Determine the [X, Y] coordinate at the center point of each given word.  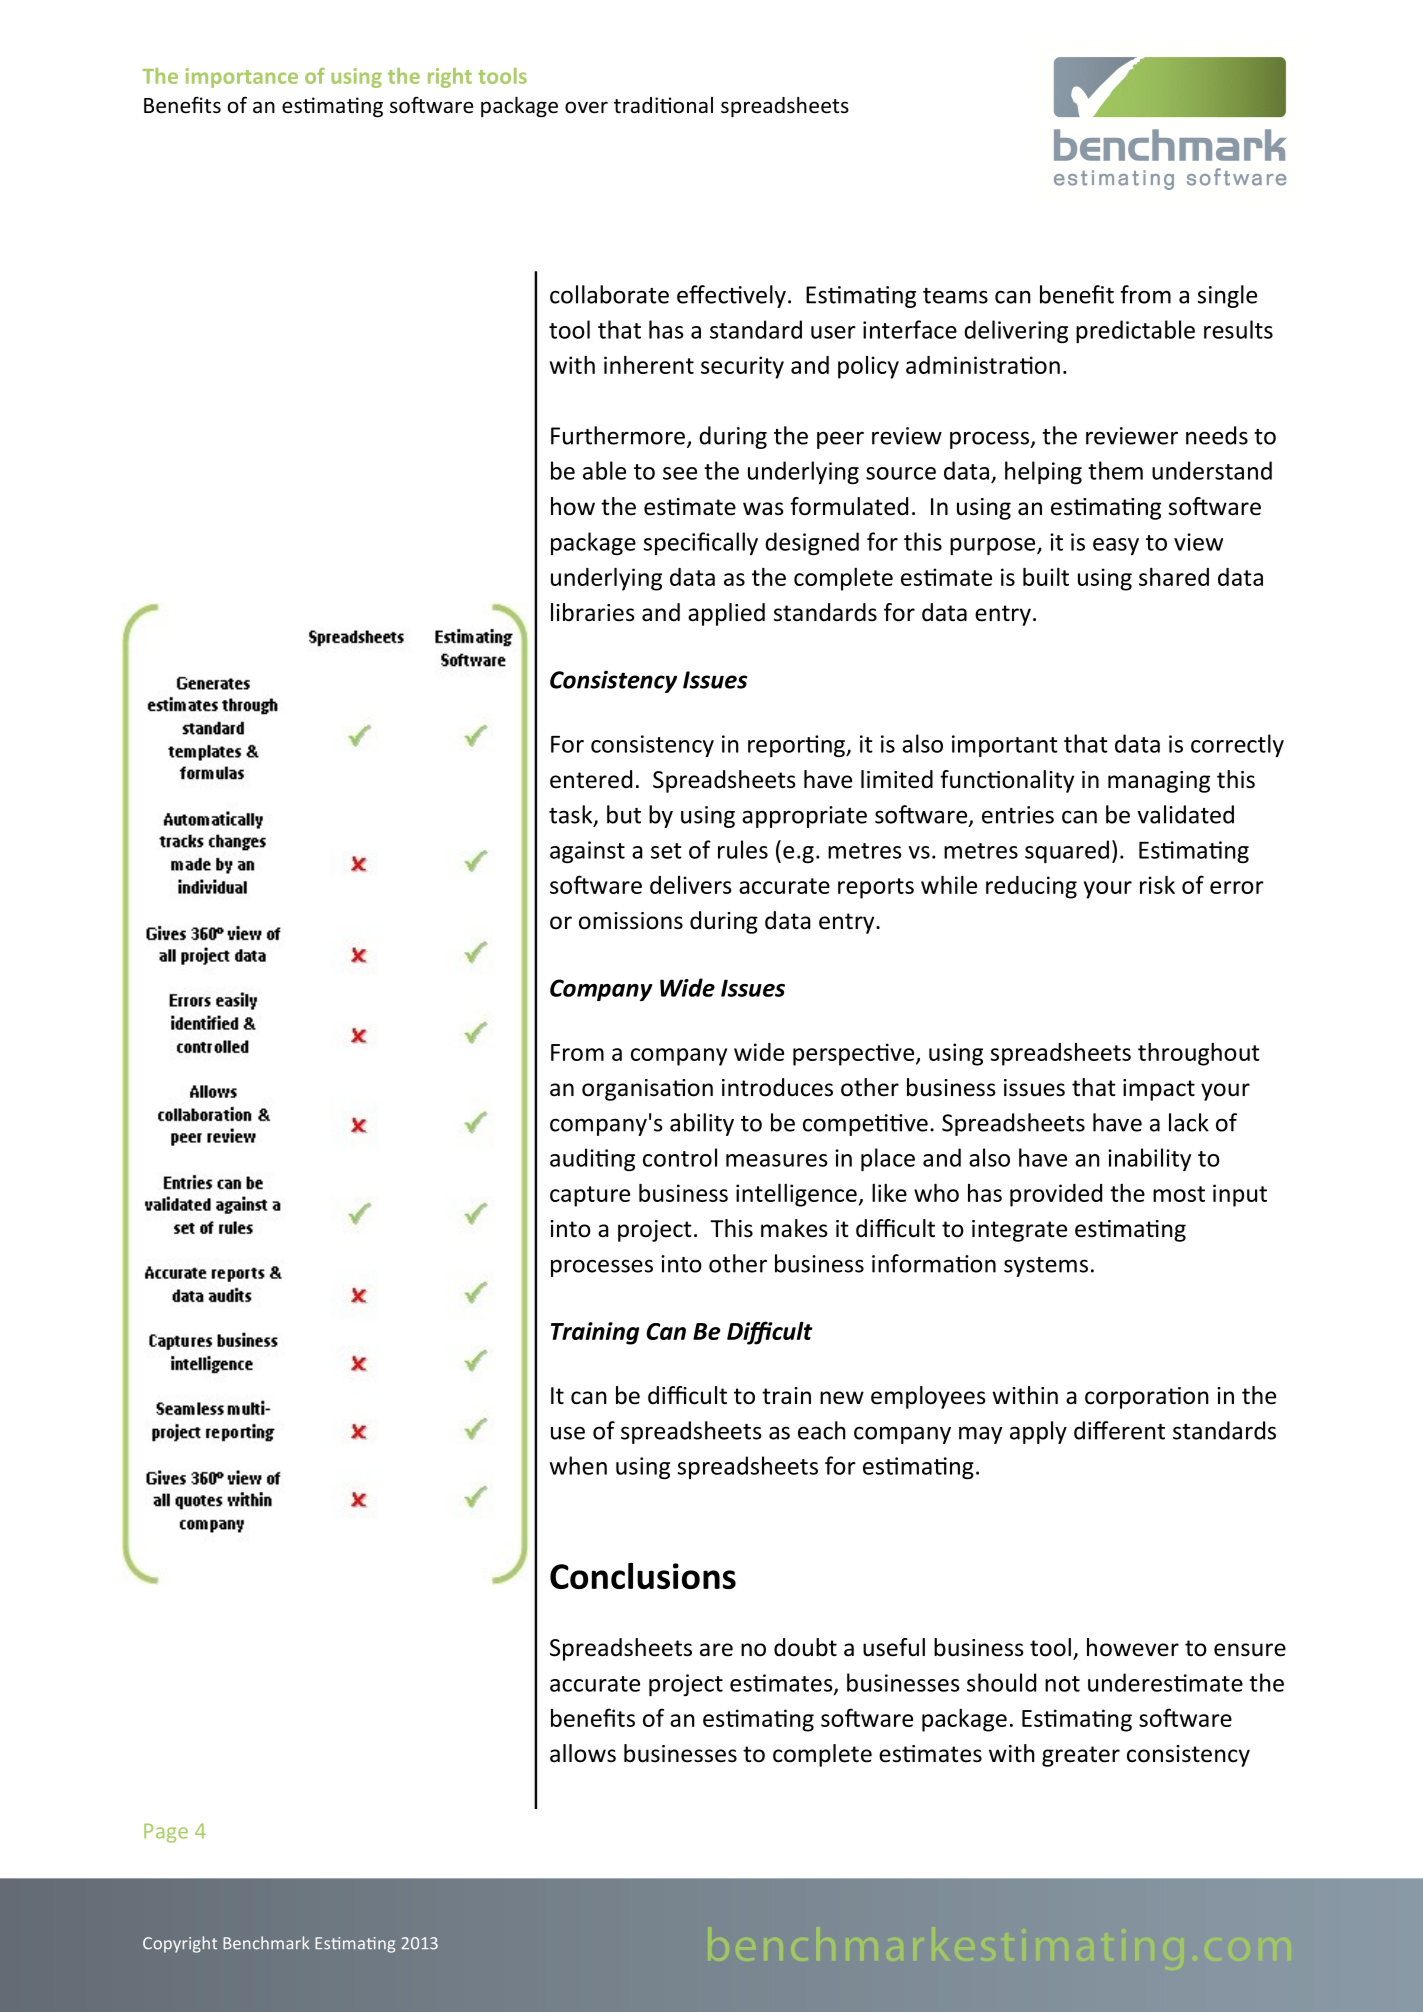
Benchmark [266, 1943]
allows [583, 1753]
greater [1081, 1756]
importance [242, 78]
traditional [663, 105]
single [1227, 296]
